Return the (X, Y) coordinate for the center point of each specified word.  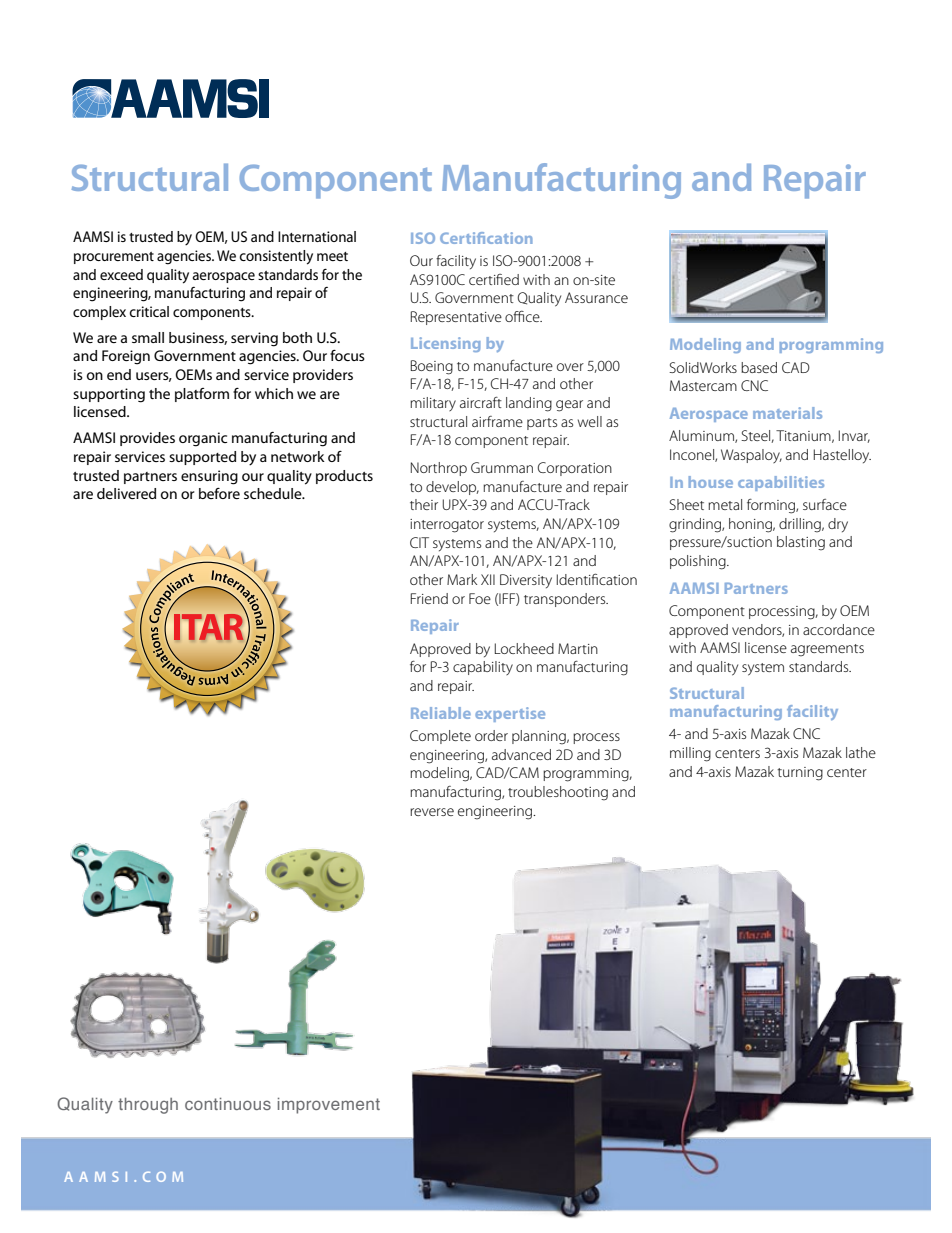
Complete (440, 737)
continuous (228, 1104)
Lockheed (524, 648)
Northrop (439, 469)
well (590, 421)
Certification (486, 238)
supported (202, 458)
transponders (566, 600)
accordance (839, 629)
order (491, 735)
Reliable (441, 713)
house (711, 482)
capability (483, 668)
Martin (578, 648)
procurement (114, 258)
